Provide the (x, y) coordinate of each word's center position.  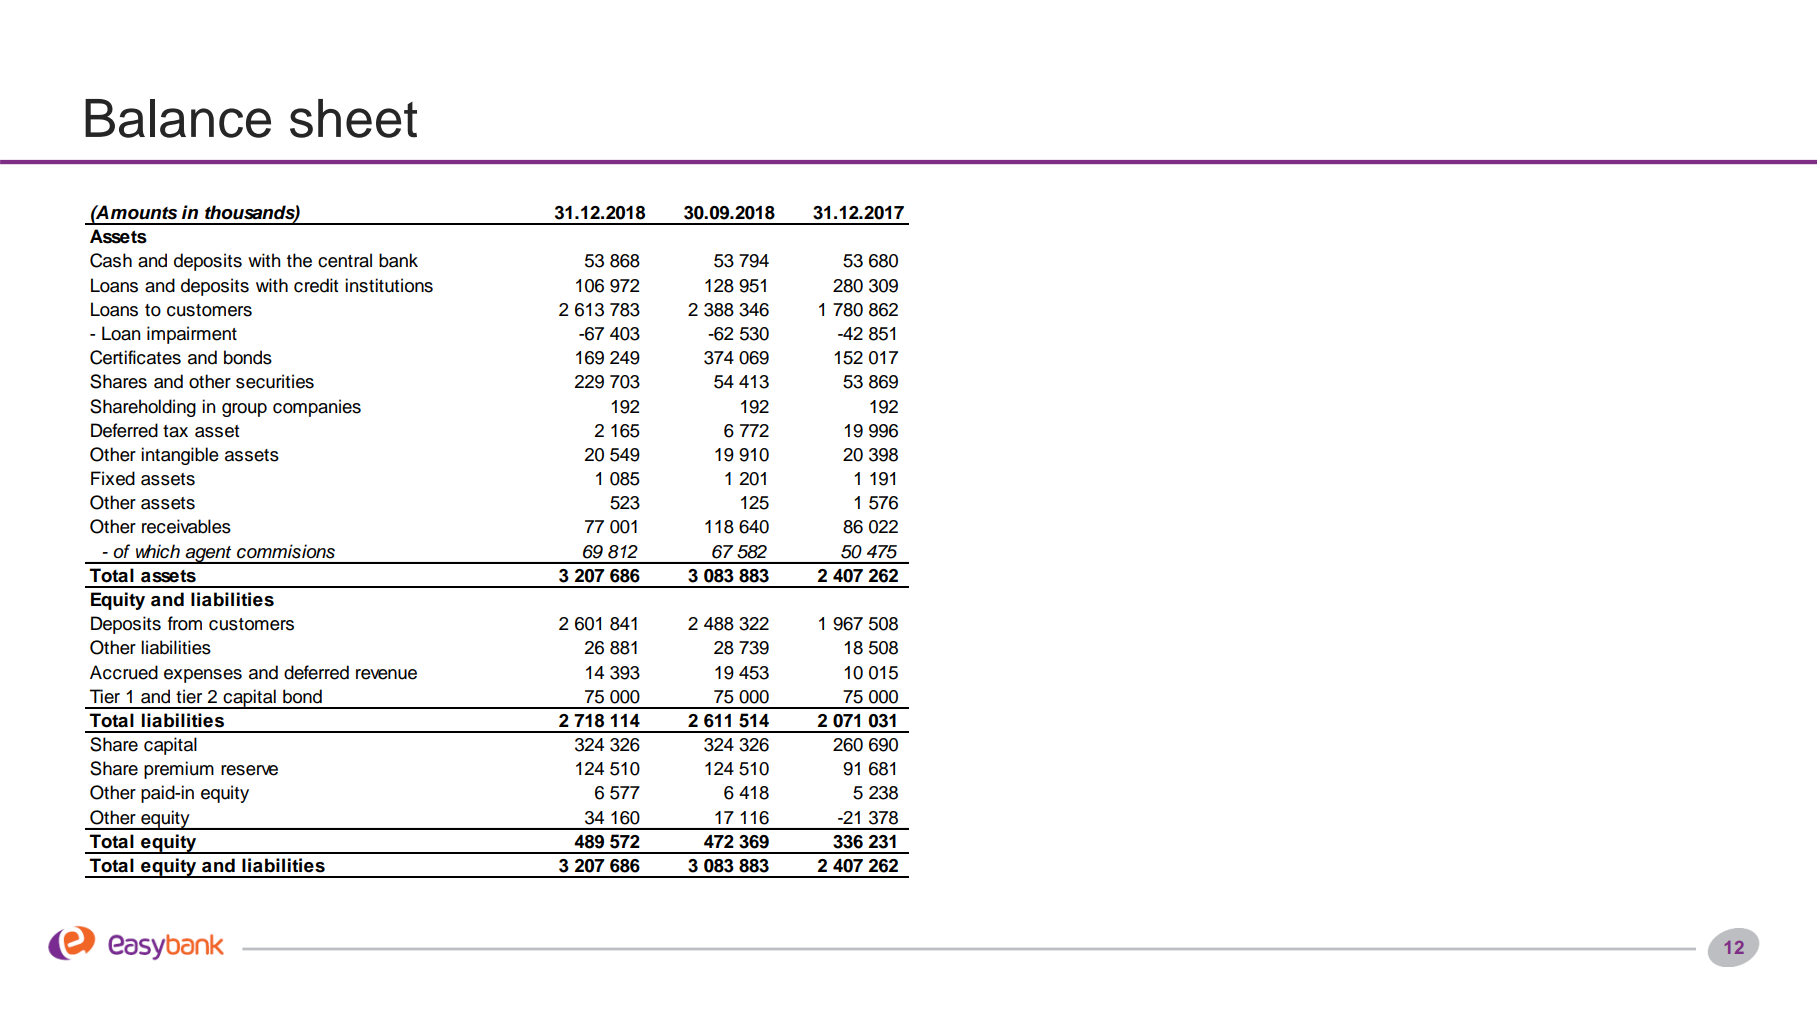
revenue (386, 674)
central (345, 260)
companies (317, 408)
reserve (249, 770)
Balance (178, 118)
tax (175, 431)
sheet (353, 118)
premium (179, 770)
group (244, 410)
